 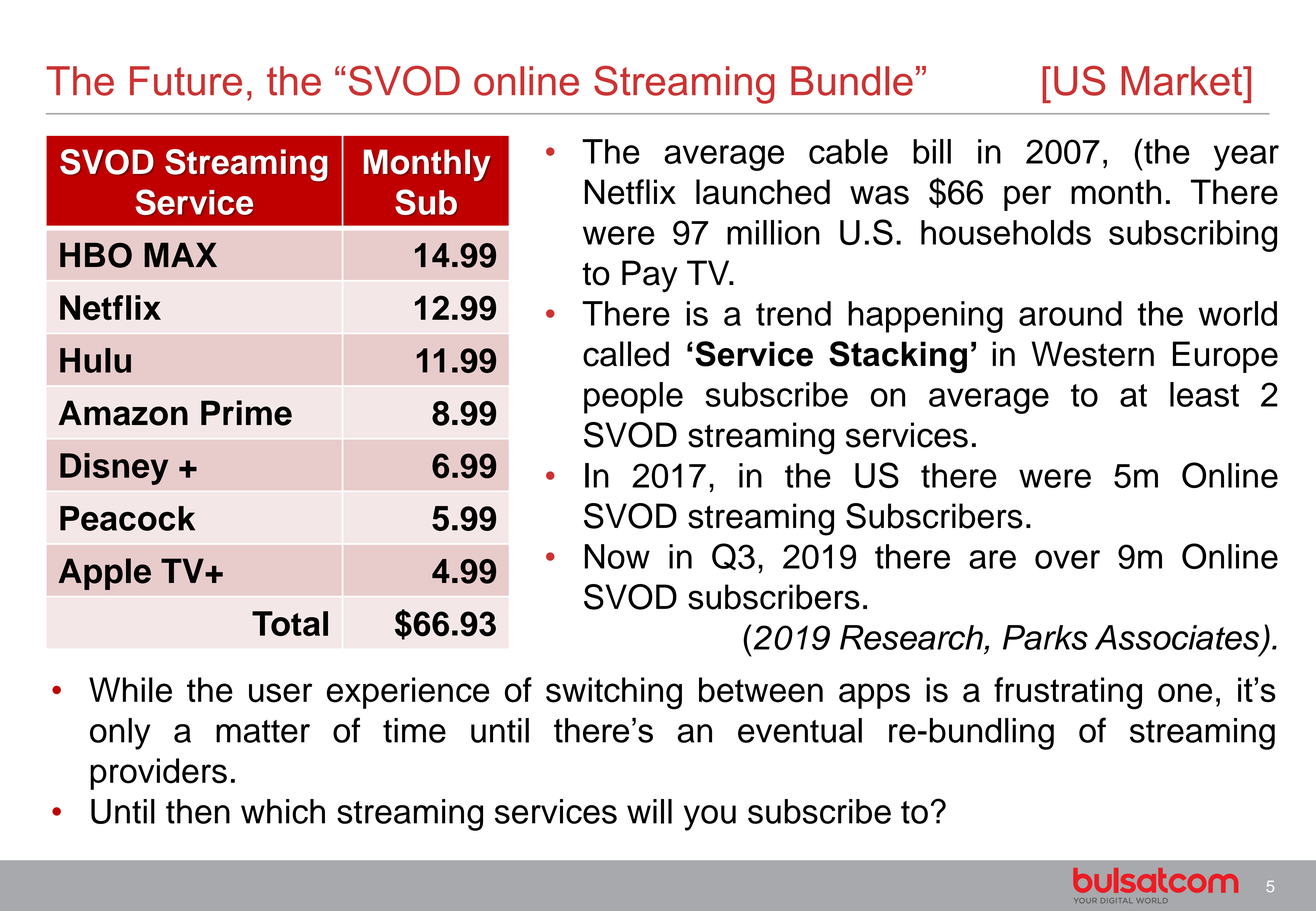 I want to click on Now, so click(x=617, y=556).
